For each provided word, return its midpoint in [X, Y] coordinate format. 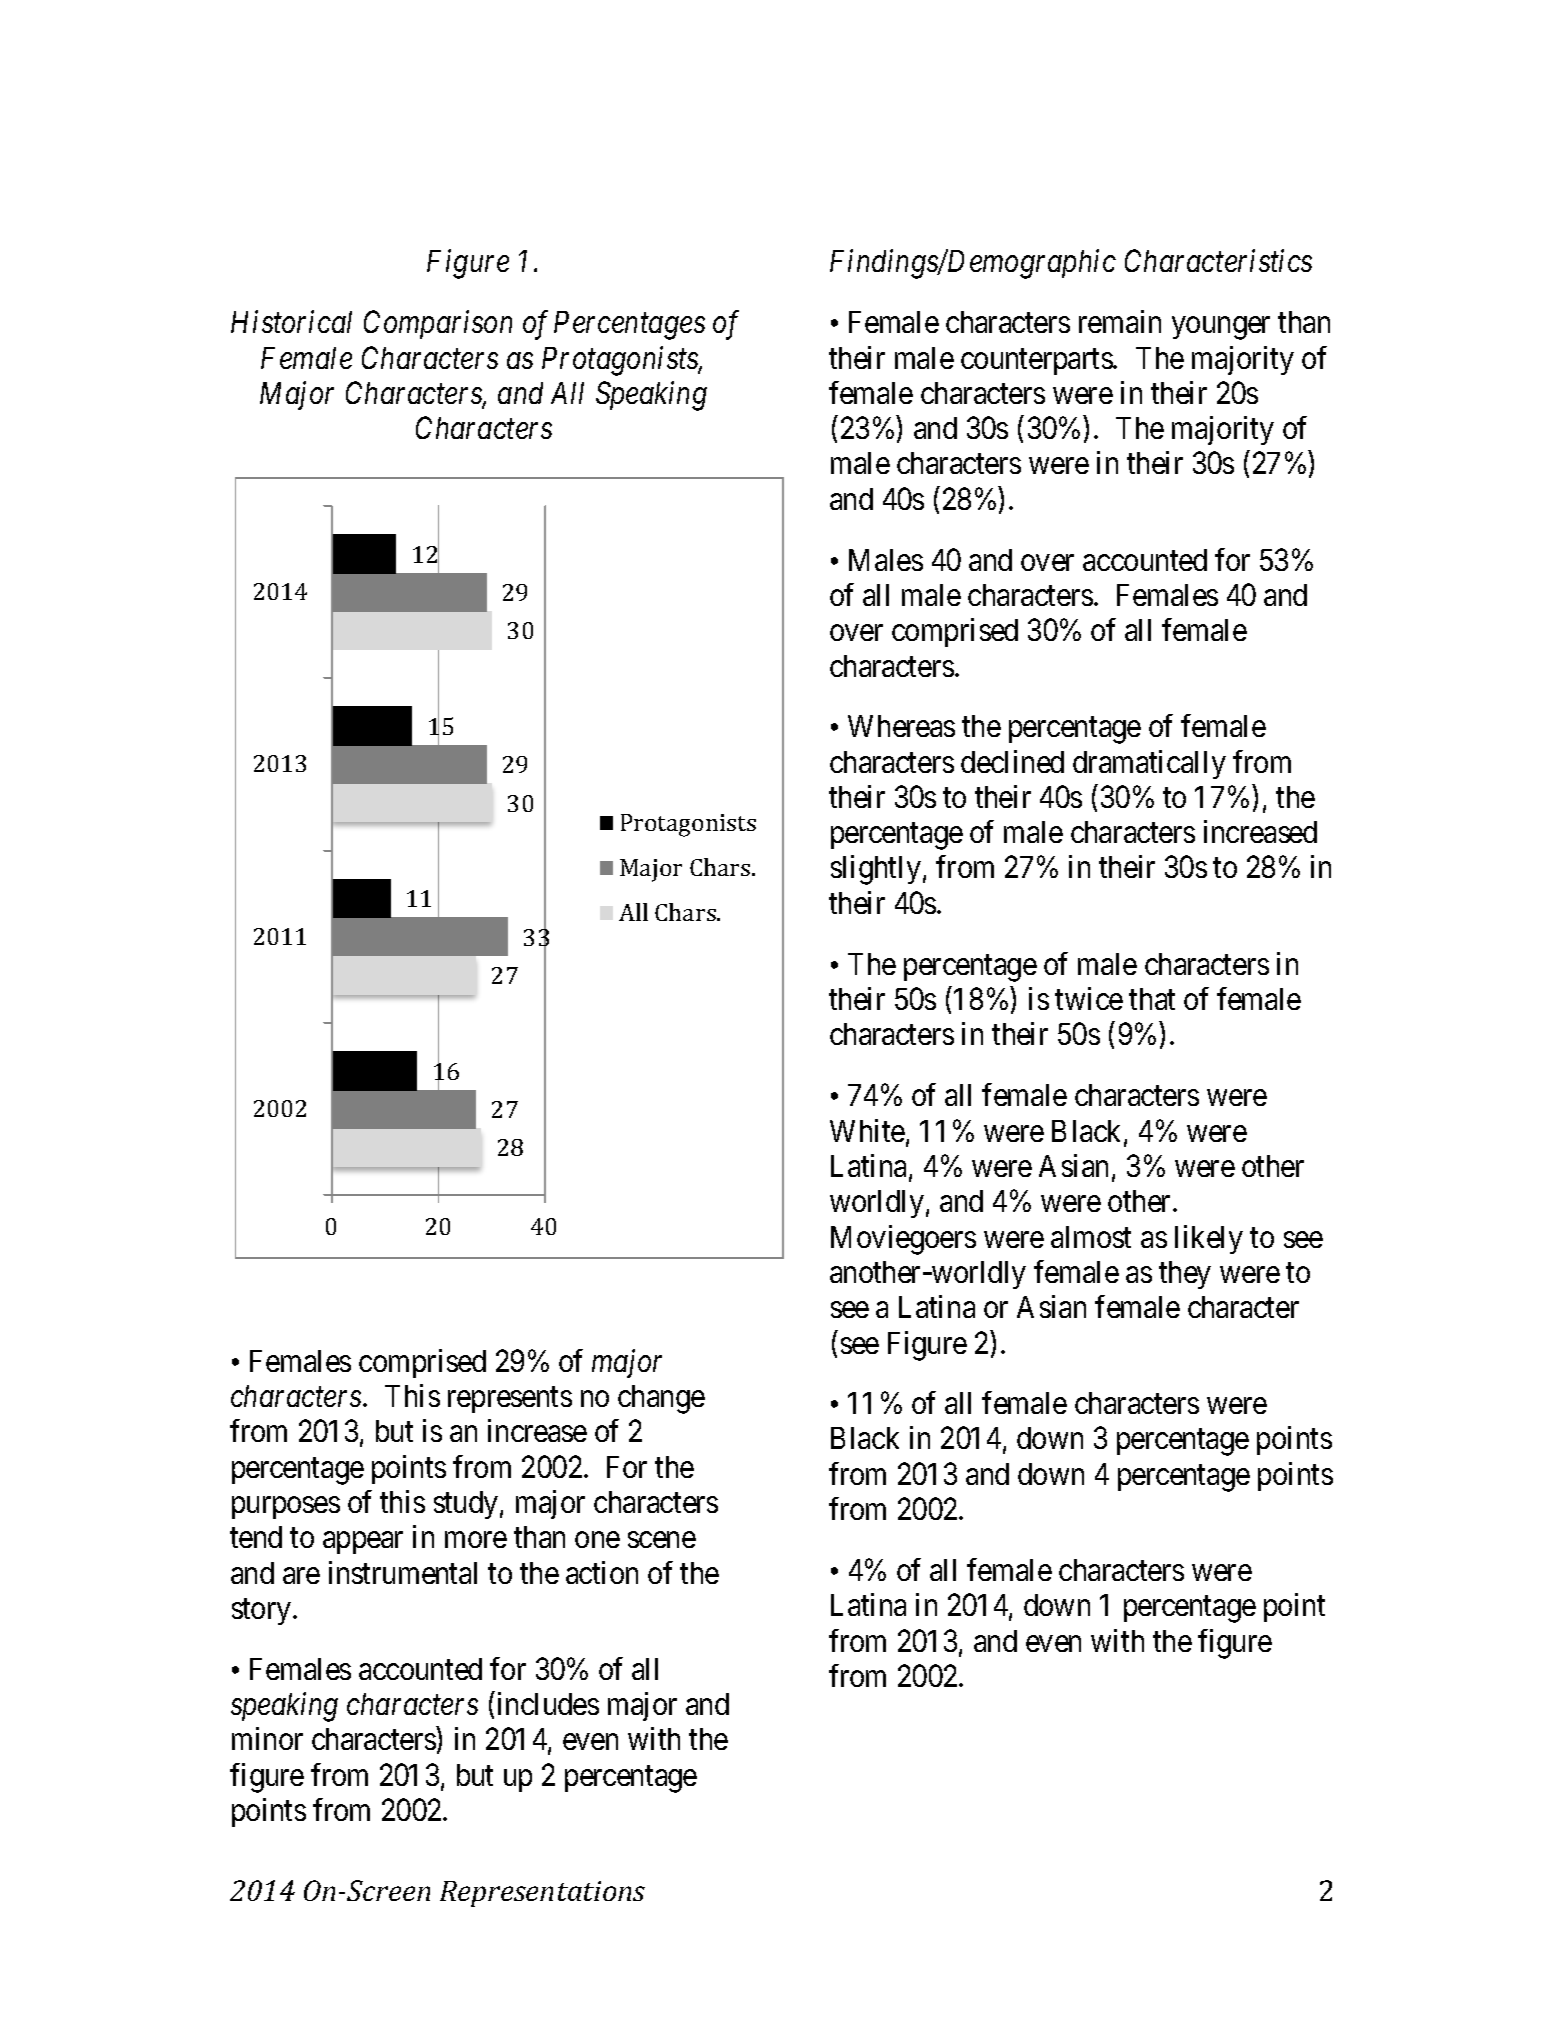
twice [1089, 998]
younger [1221, 328]
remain [1120, 321]
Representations [542, 1894]
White [867, 1130]
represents [510, 1400]
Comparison [438, 325]
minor [267, 1738]
